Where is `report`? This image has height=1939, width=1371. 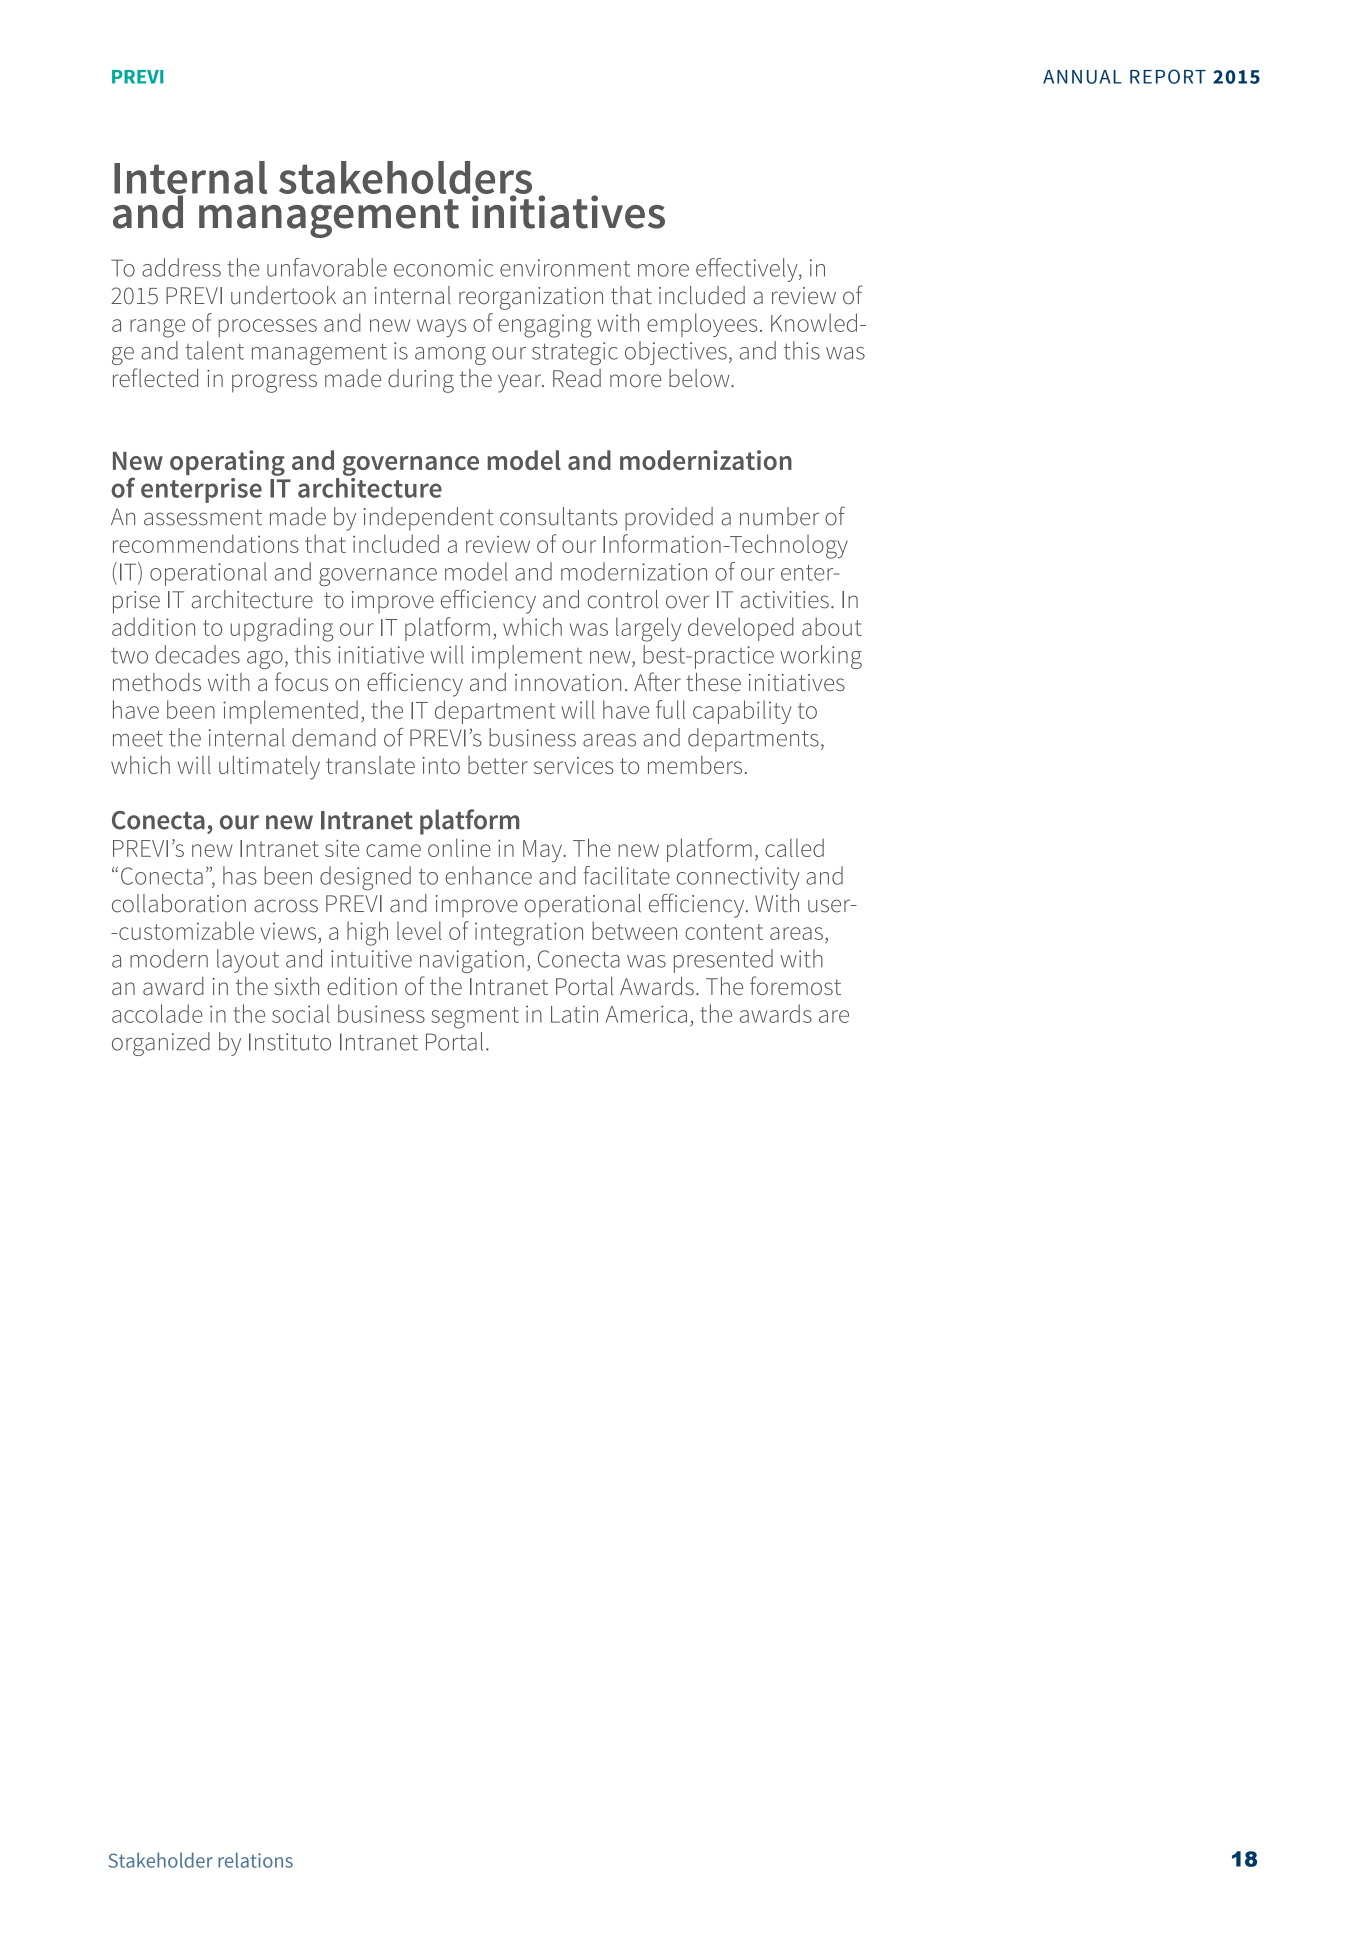
report is located at coordinates (1168, 76).
